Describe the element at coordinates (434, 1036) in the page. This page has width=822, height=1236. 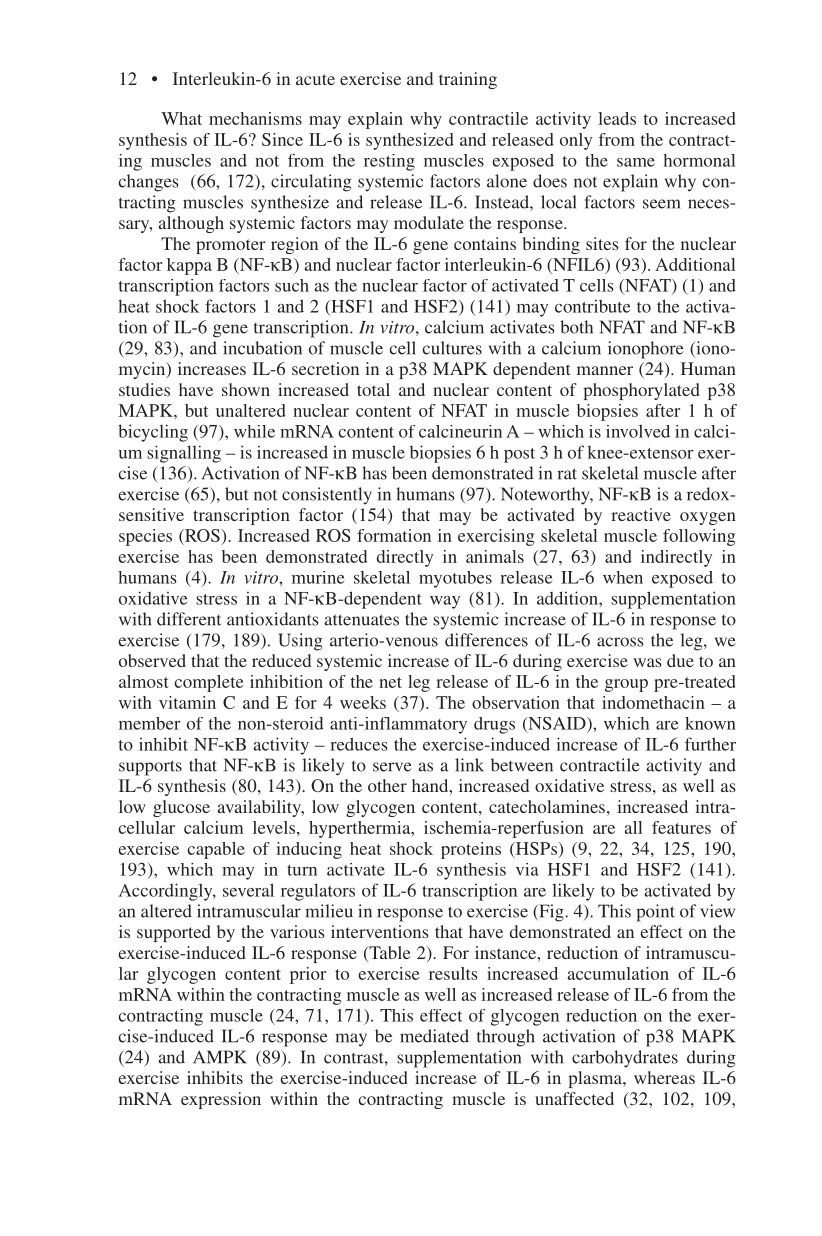
I see `mediated` at that location.
